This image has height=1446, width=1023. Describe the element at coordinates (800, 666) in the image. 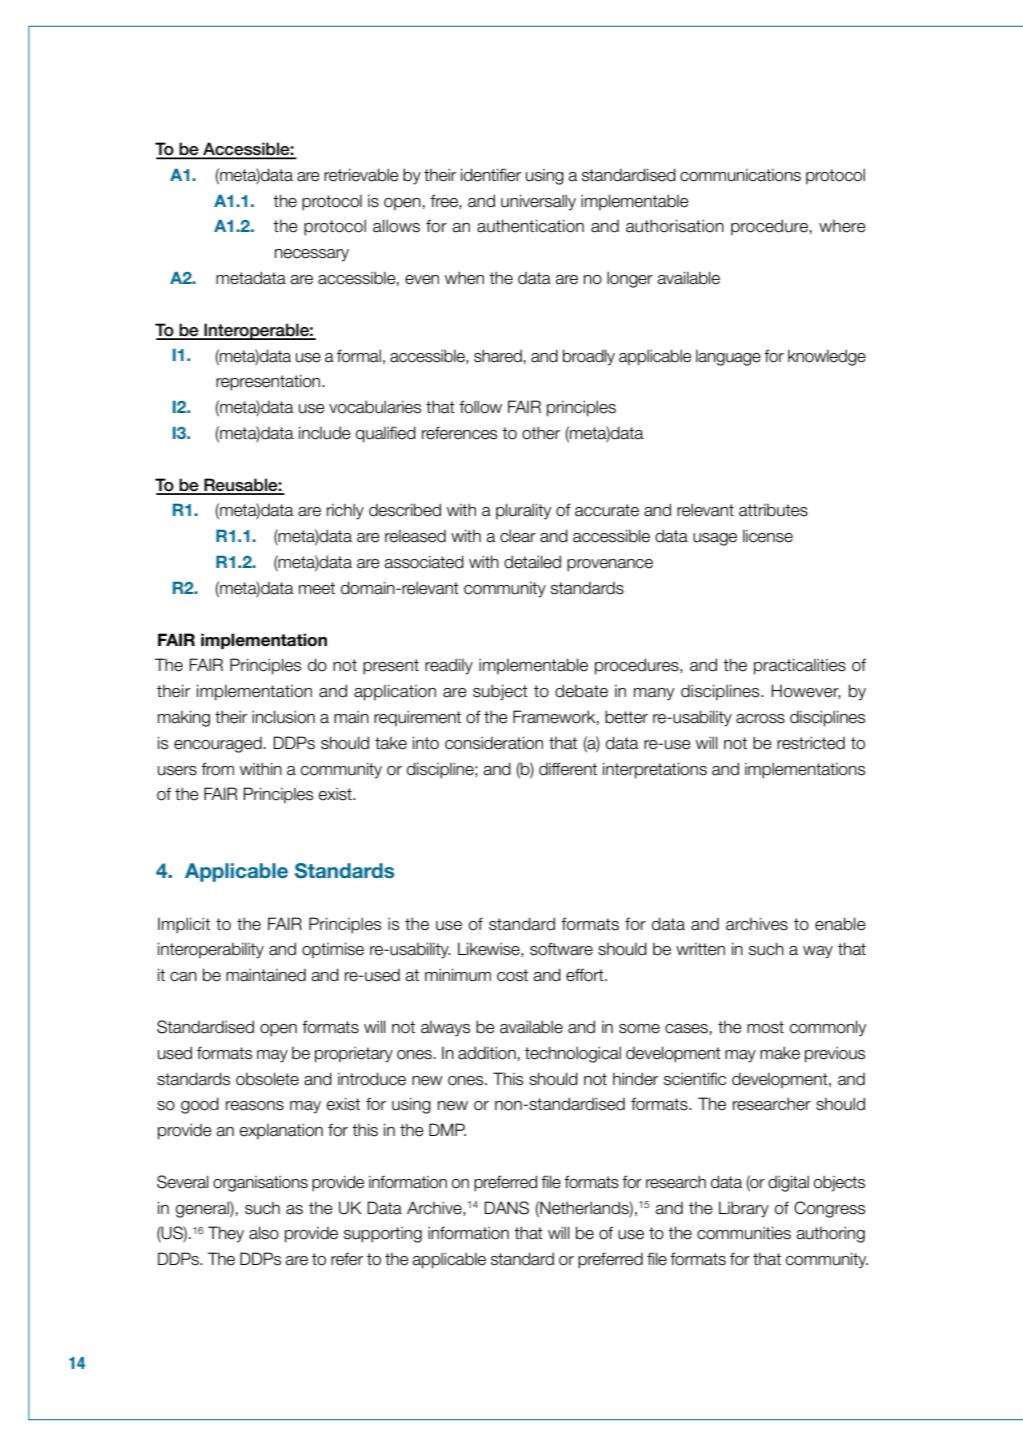

I see `practicalities` at that location.
